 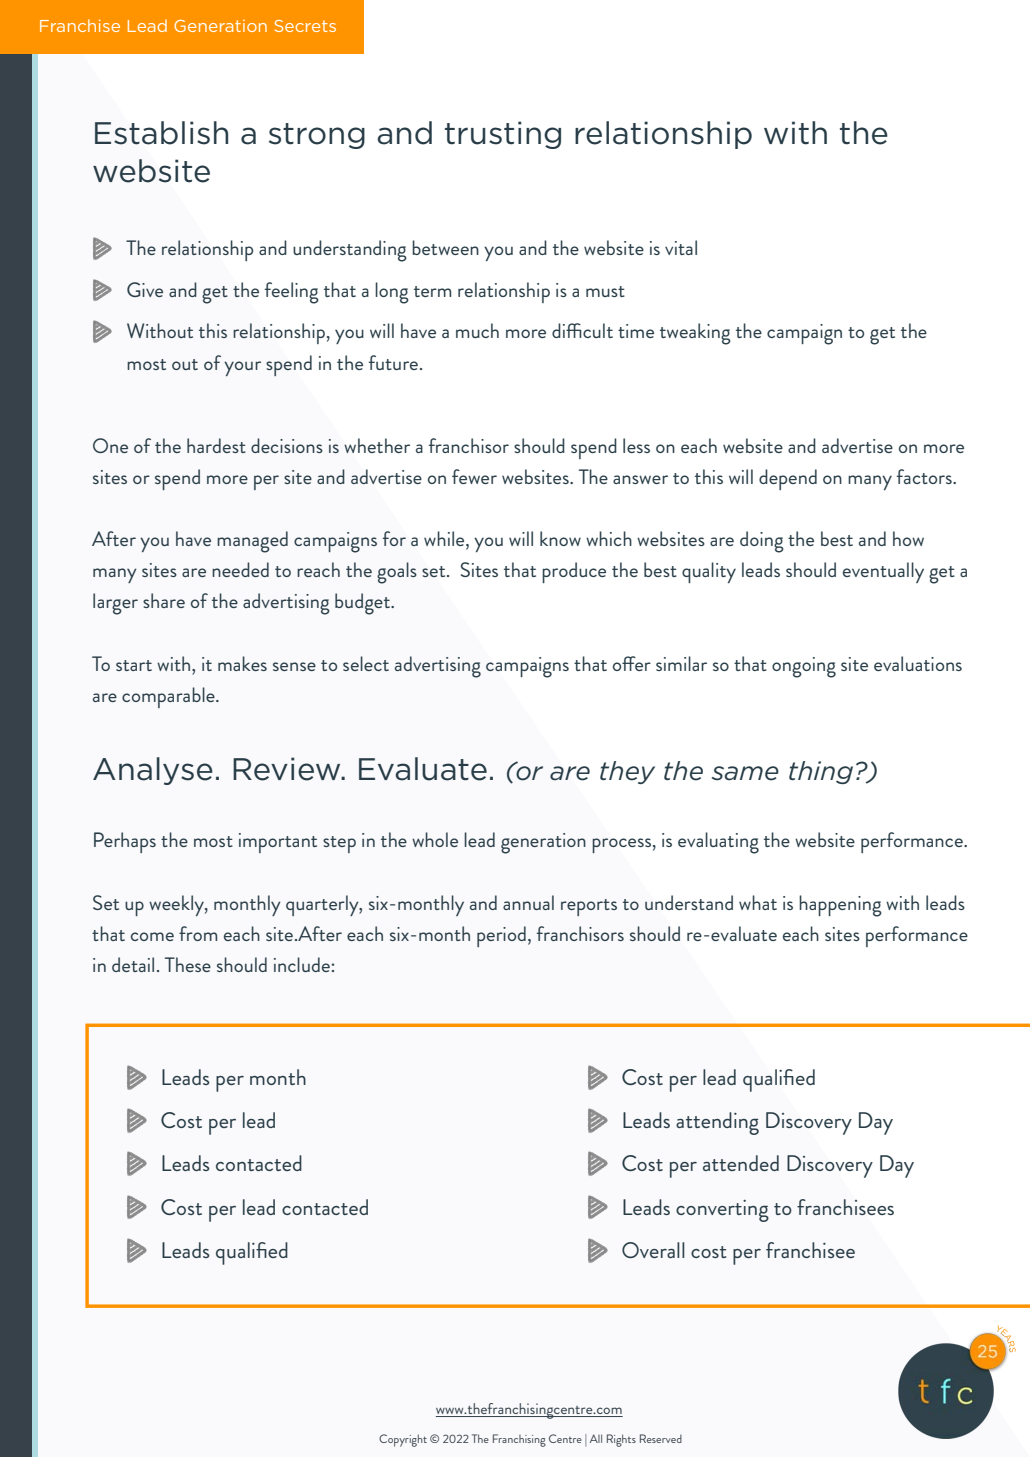 I want to click on Establish, so click(x=161, y=133).
